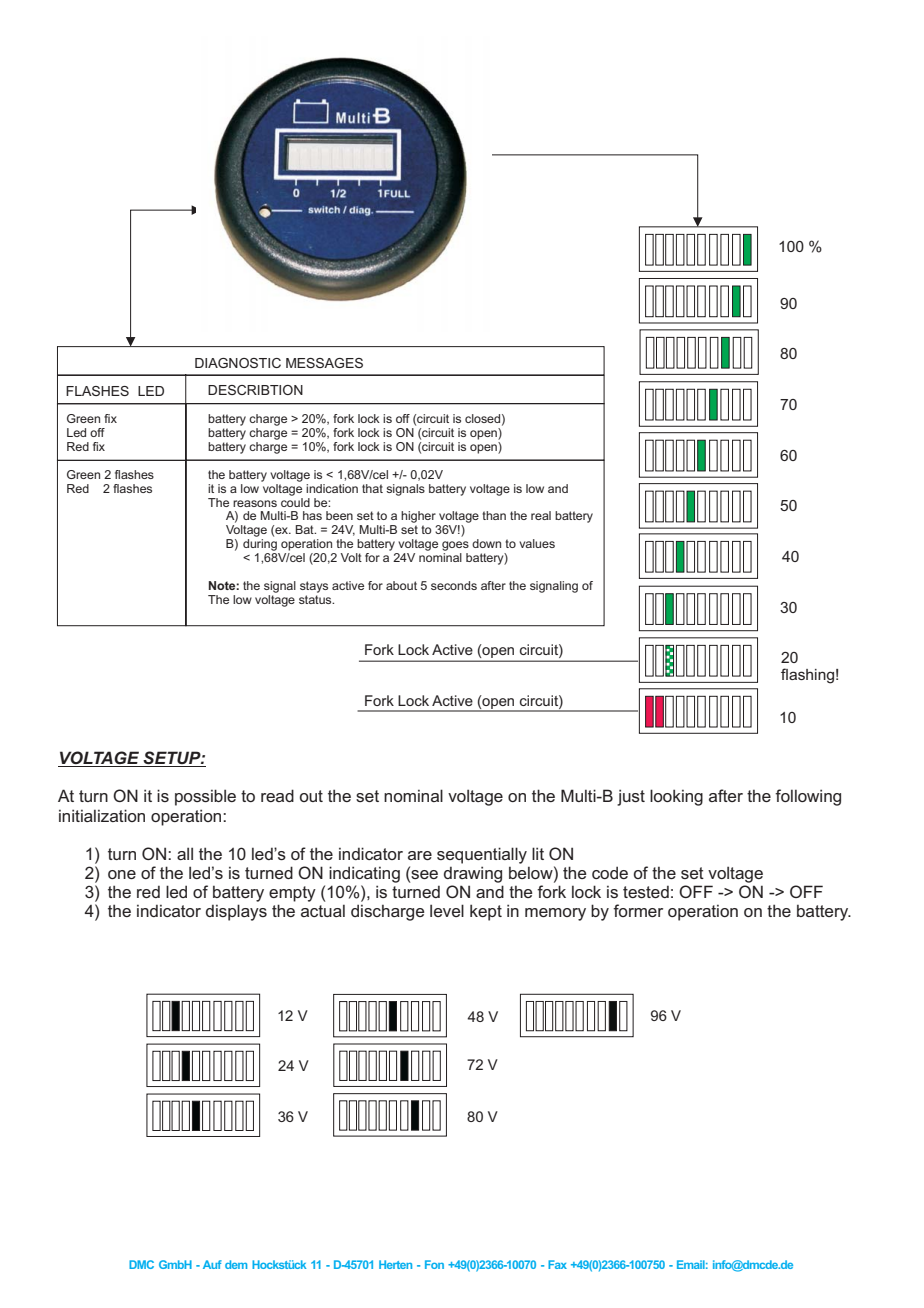 This screenshot has width=924, height=1308. Describe the element at coordinates (212, 1264) in the screenshot. I see `Auf` at that location.
